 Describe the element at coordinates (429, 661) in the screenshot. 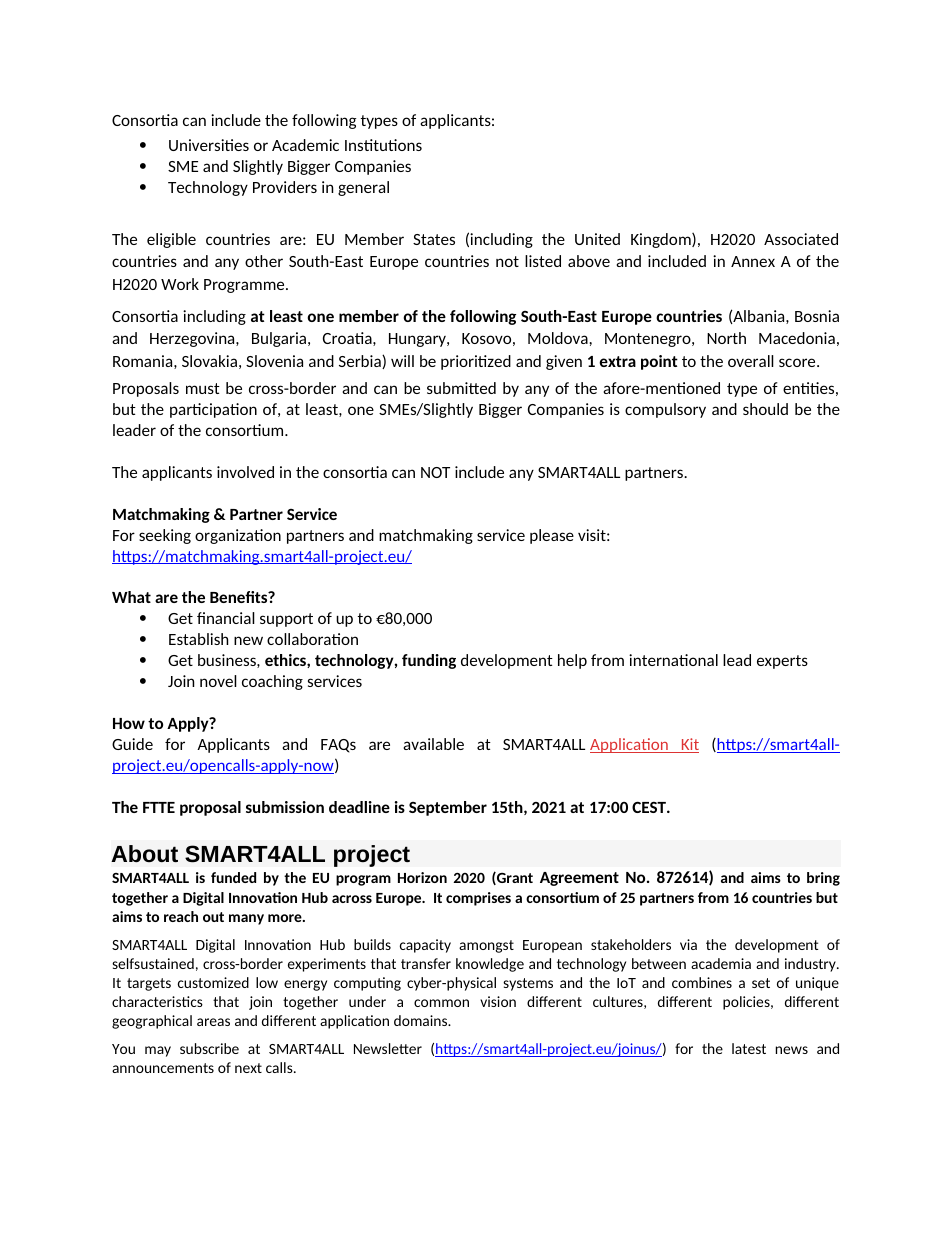

I see `funding` at that location.
